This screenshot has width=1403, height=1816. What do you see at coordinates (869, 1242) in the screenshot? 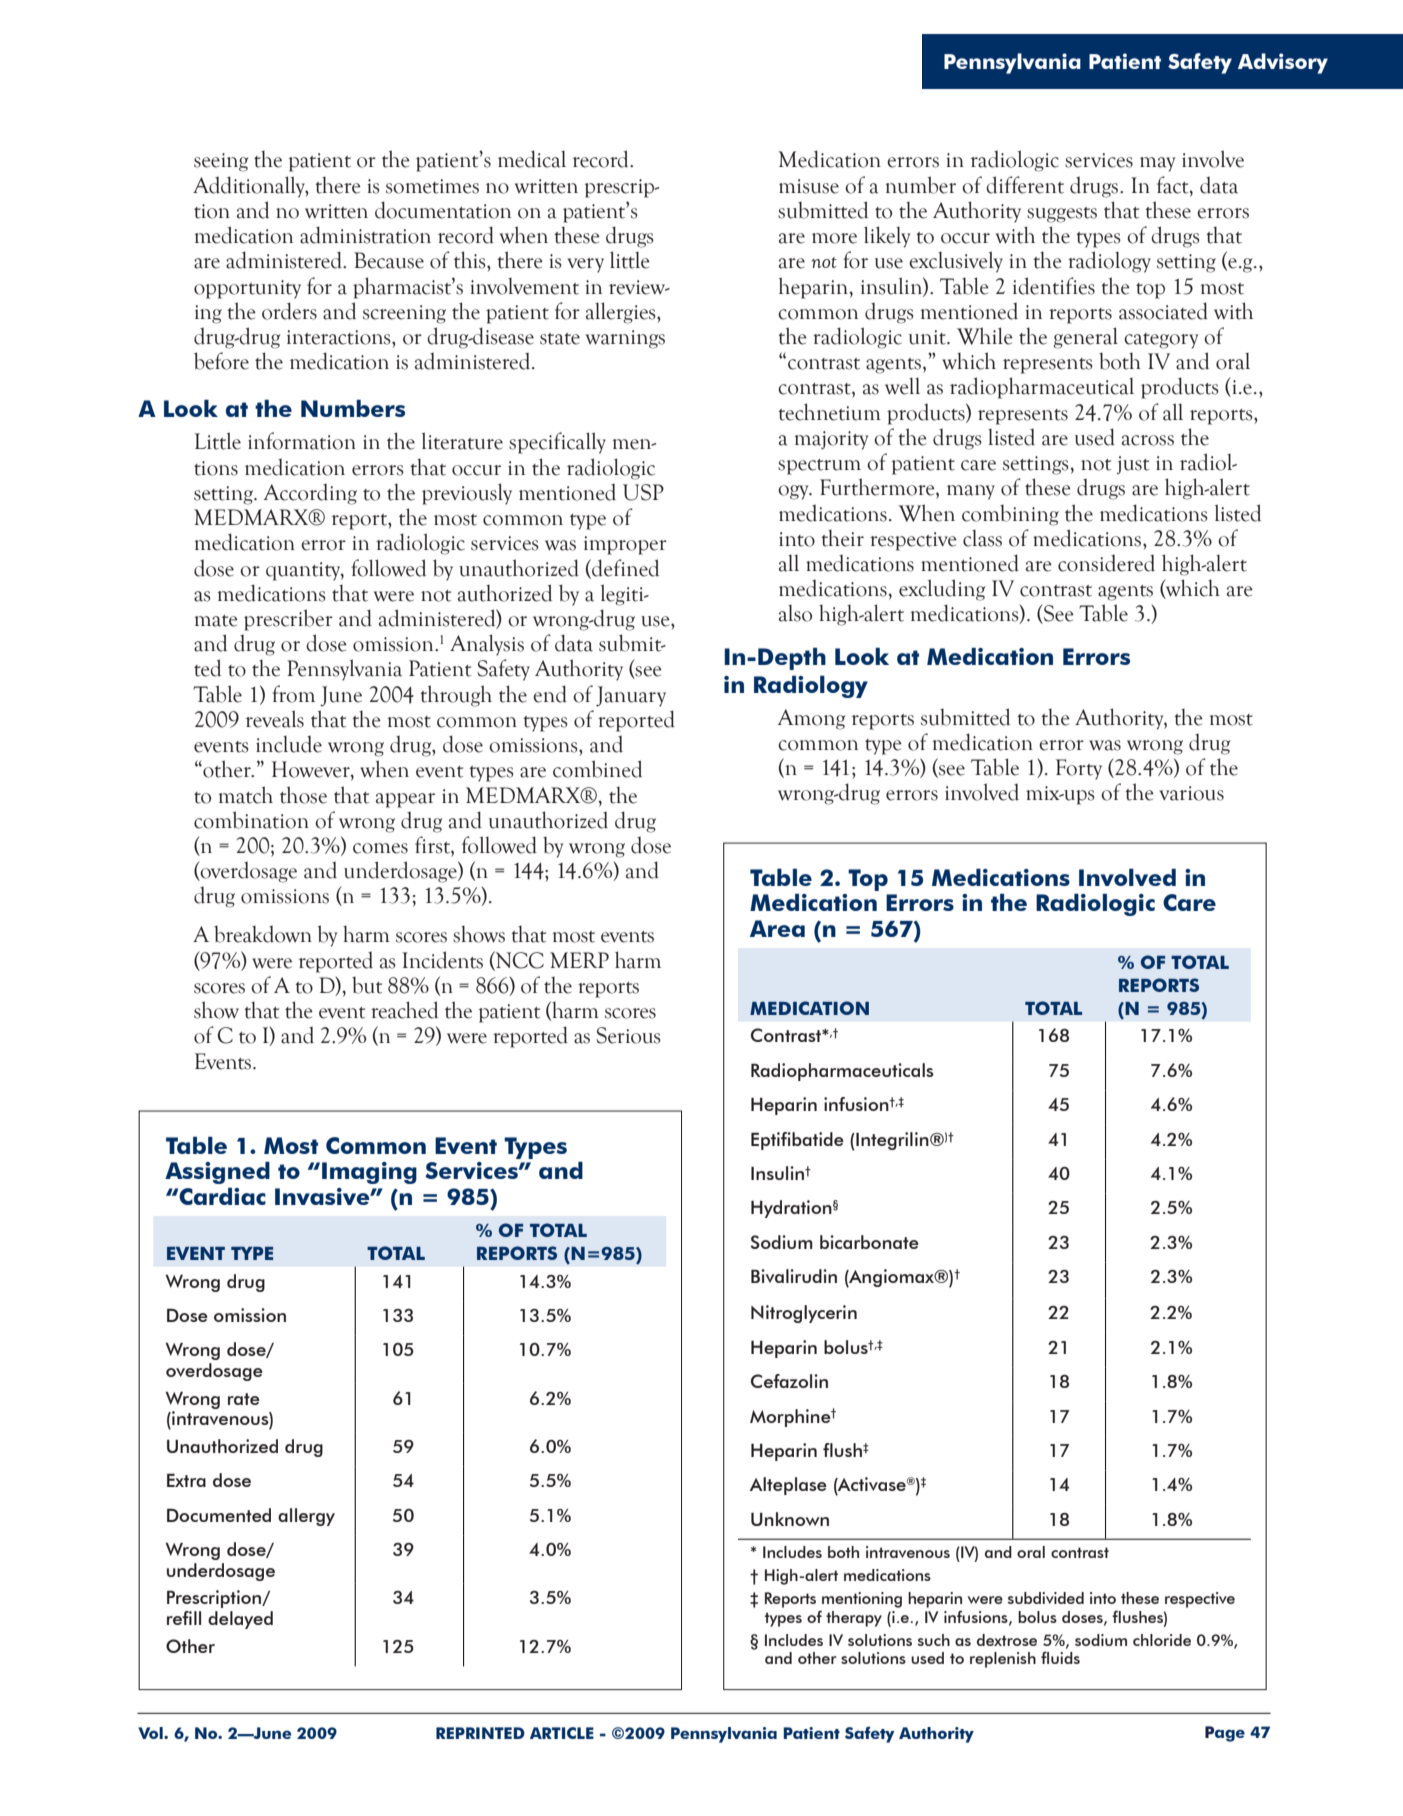
I see `bicarbonate` at bounding box center [869, 1242].
